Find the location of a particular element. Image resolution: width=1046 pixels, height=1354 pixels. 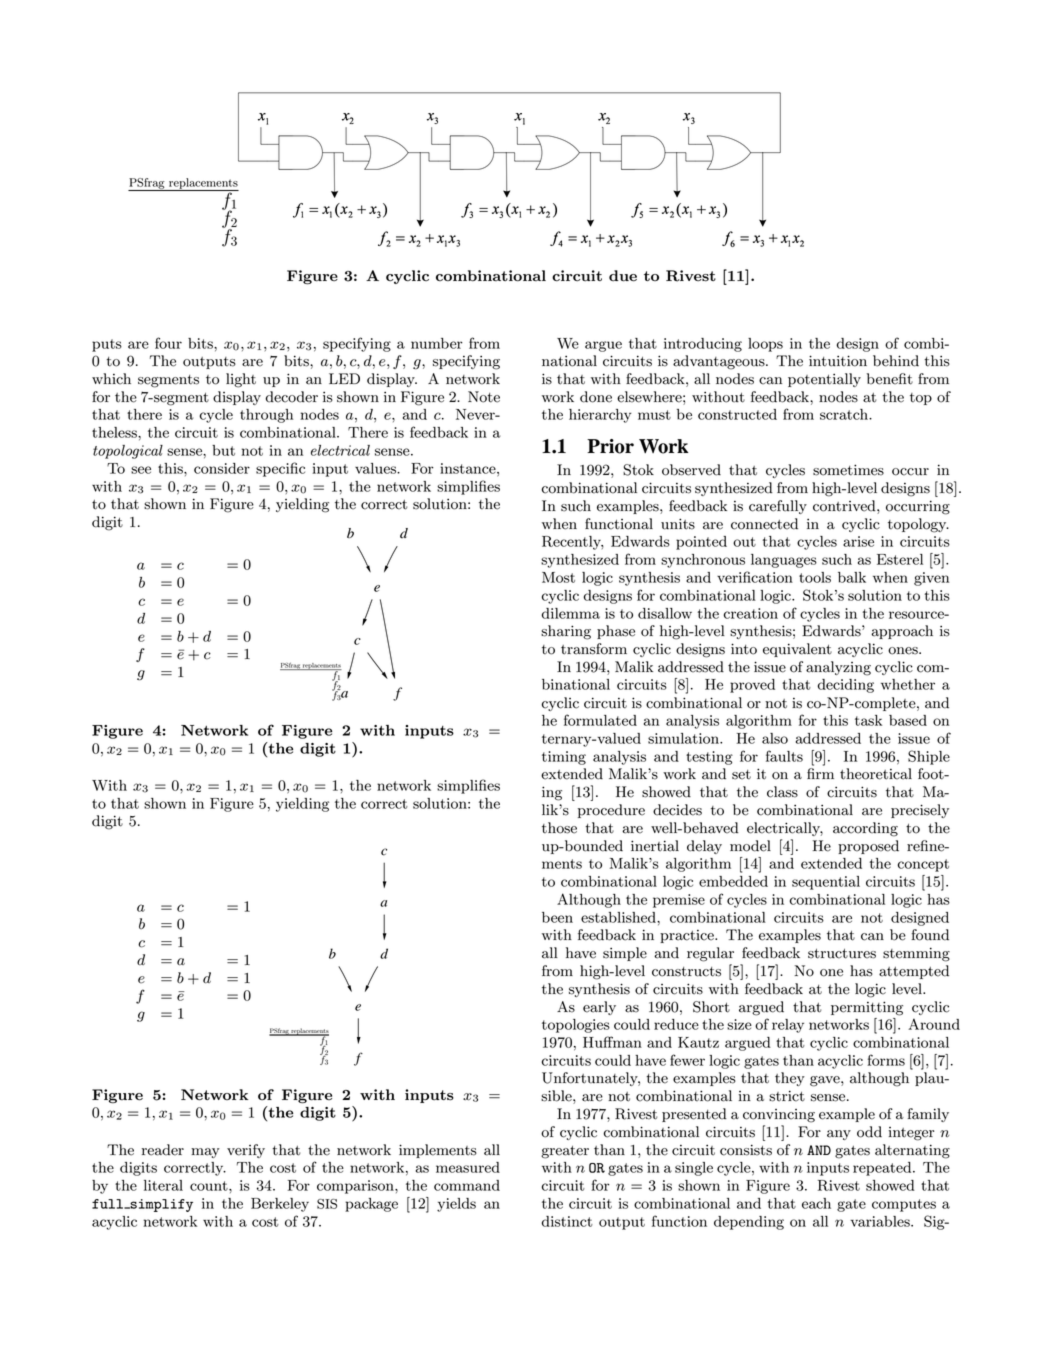

balk is located at coordinates (852, 577).
